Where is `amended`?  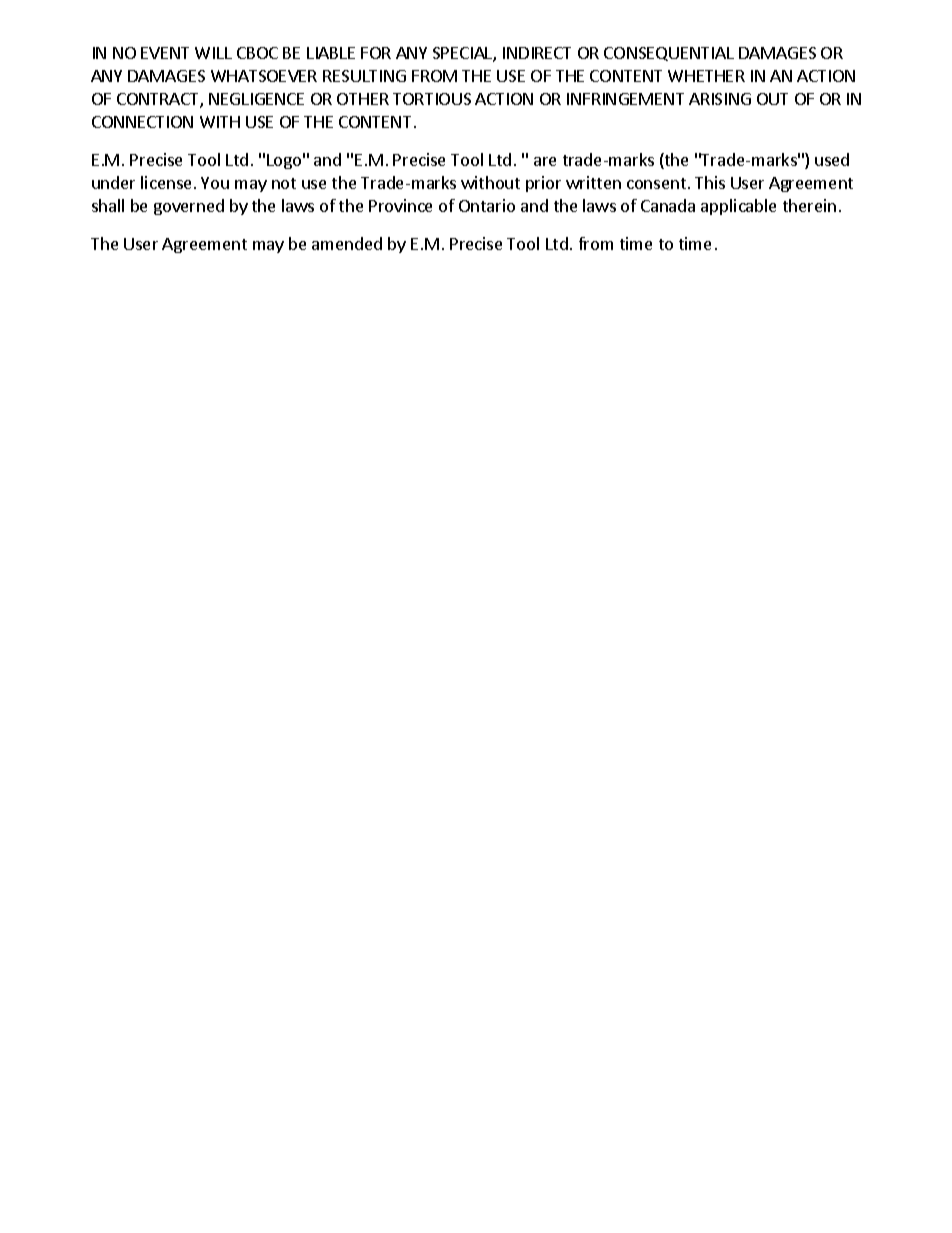
amended is located at coordinates (347, 243).
